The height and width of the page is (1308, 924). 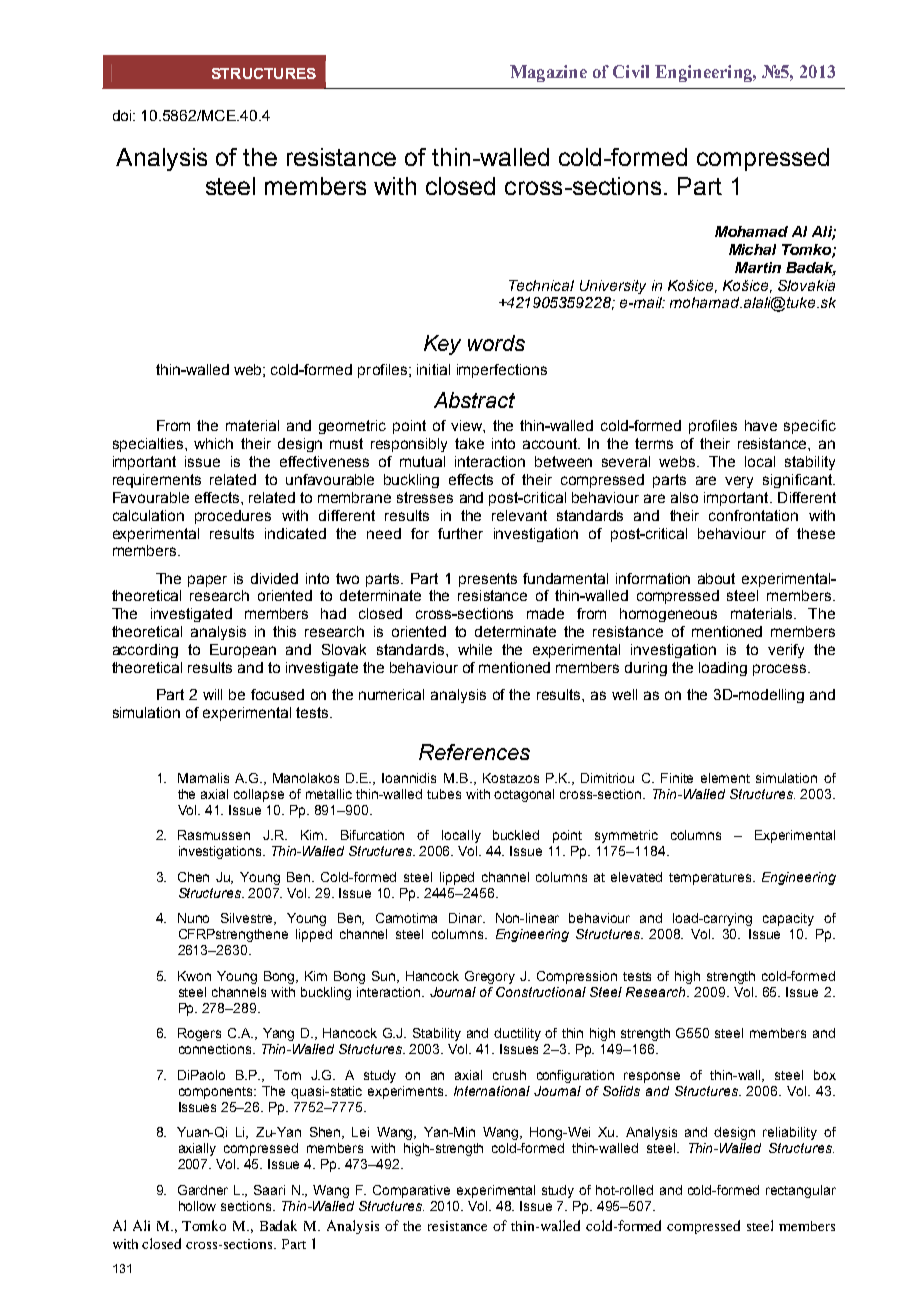 I want to click on Comparative, so click(x=411, y=1191).
